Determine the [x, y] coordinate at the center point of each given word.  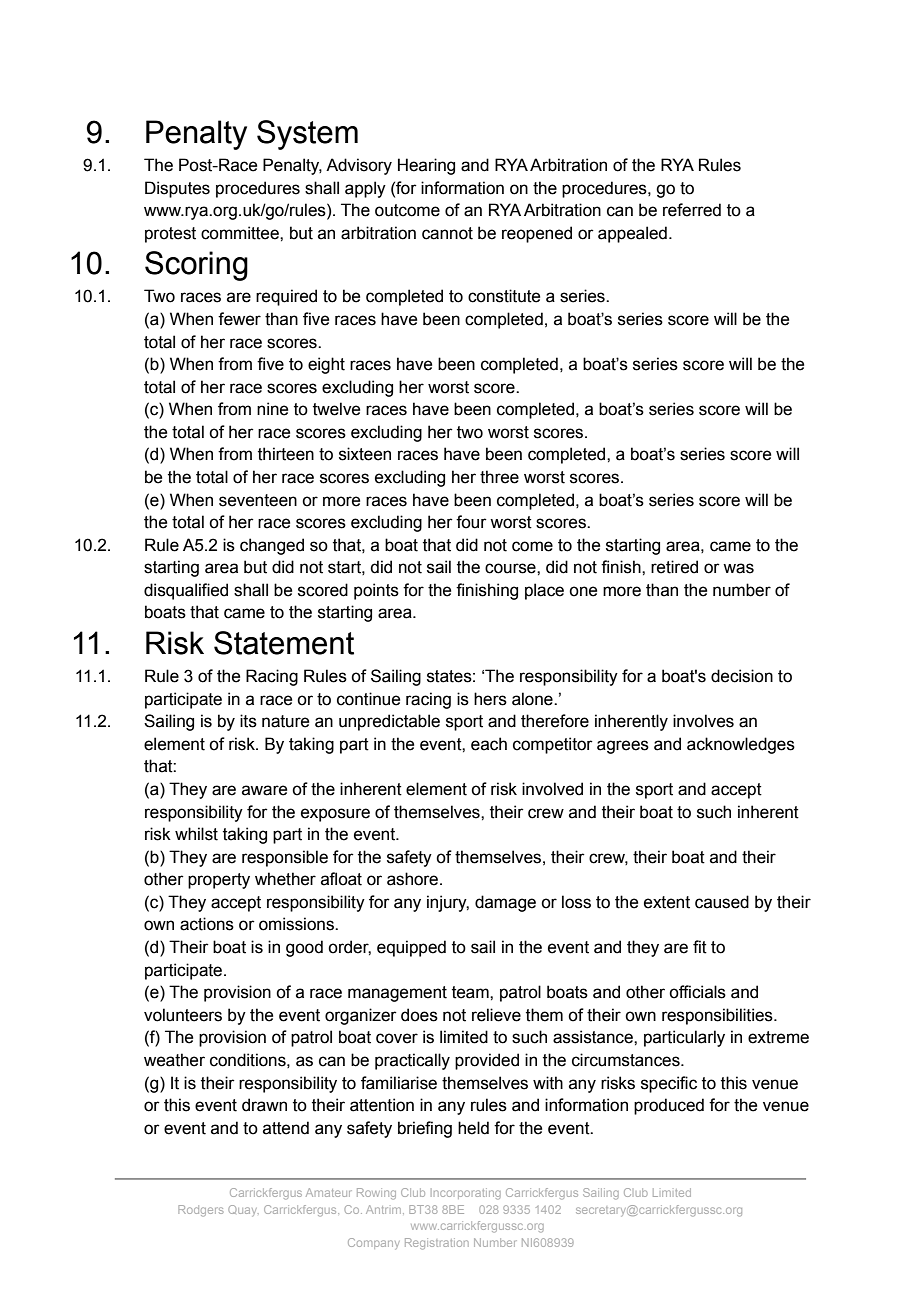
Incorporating [466, 1194]
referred [692, 210]
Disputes [177, 189]
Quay [243, 1210]
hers [490, 699]
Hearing [426, 166]
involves [703, 721]
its [248, 721]
